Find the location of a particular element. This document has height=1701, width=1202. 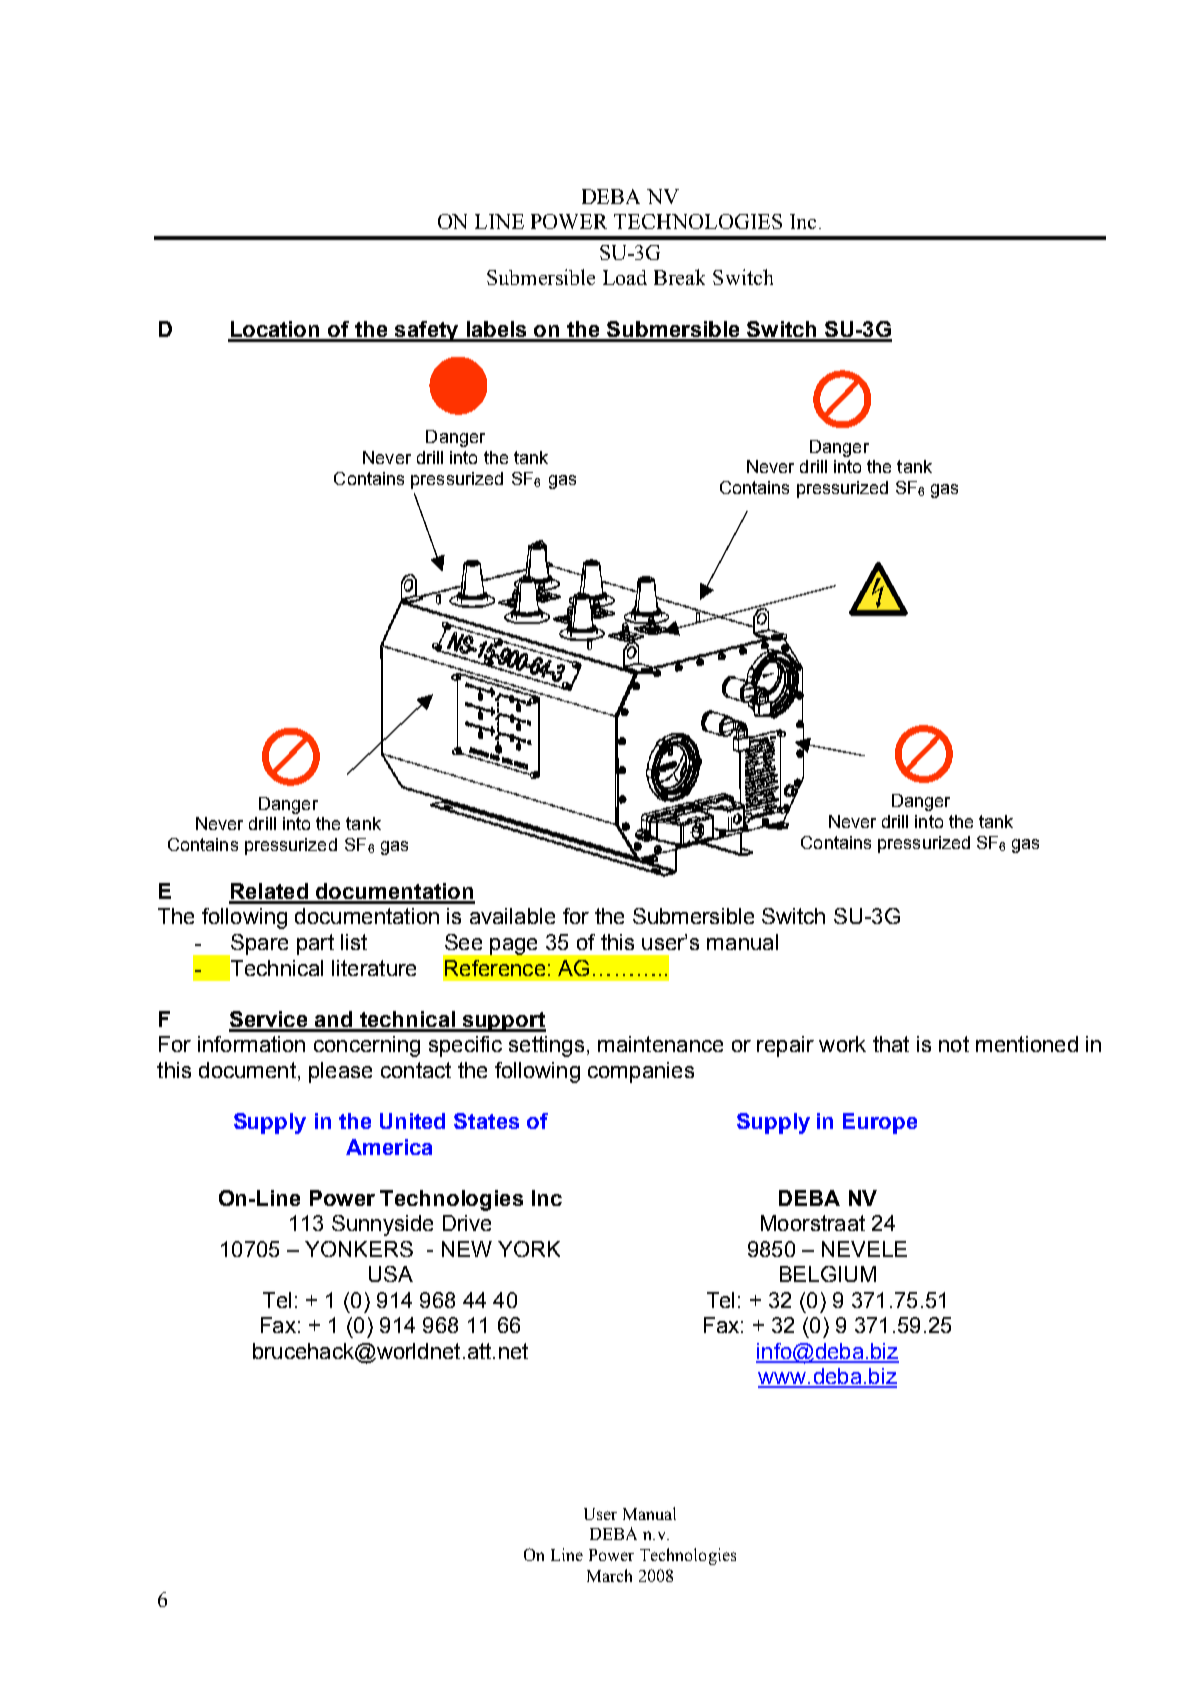

YORK is located at coordinates (529, 1249).
